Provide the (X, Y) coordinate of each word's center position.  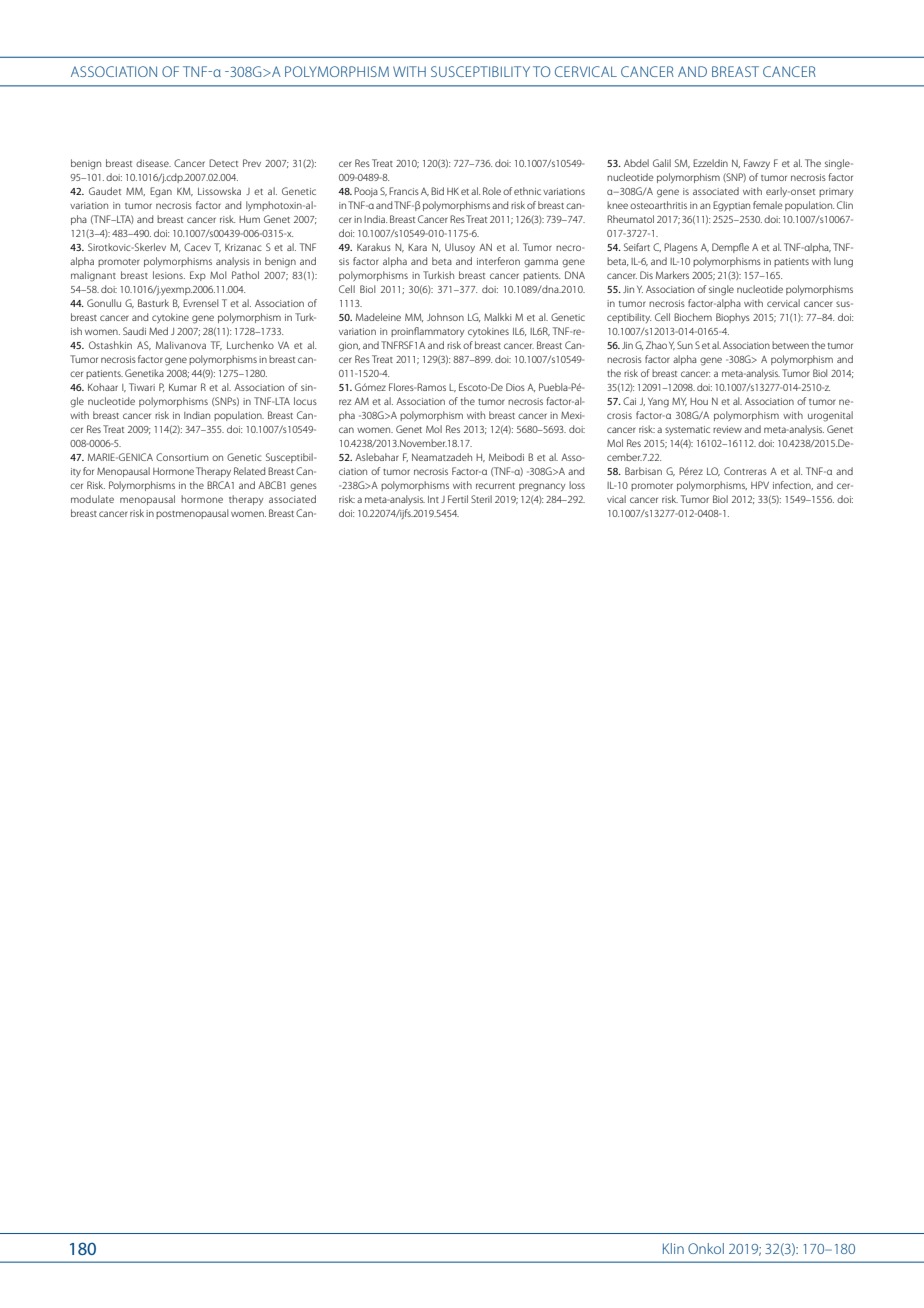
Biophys (733, 318)
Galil (662, 163)
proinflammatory (427, 332)
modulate (92, 499)
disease (153, 163)
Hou (699, 401)
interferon (498, 261)
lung (843, 262)
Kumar (183, 387)
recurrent (495, 486)
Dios (515, 387)
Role (492, 191)
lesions (169, 275)
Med (158, 331)
